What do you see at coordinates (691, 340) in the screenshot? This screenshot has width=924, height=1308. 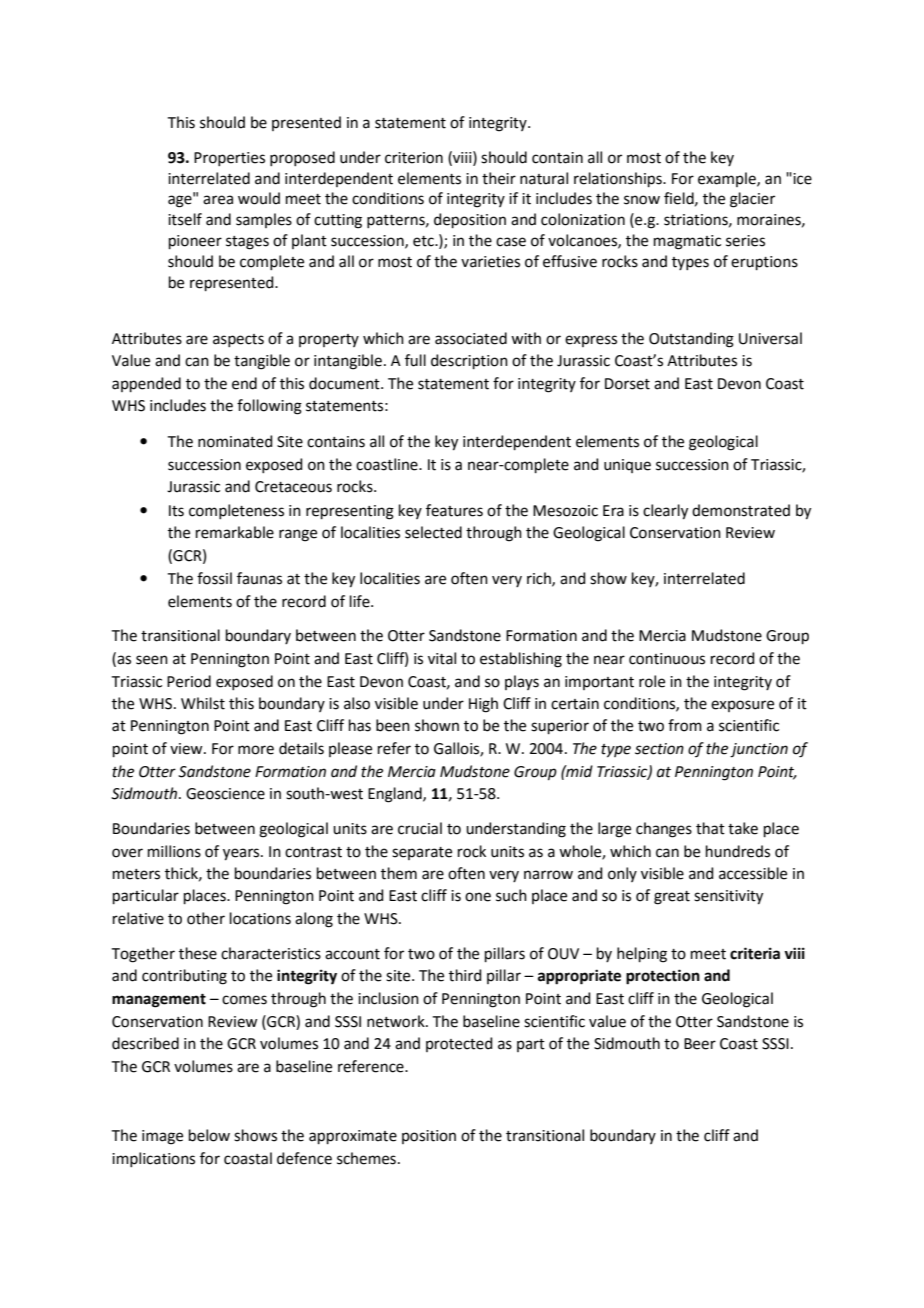 I see `Outstanding` at bounding box center [691, 340].
